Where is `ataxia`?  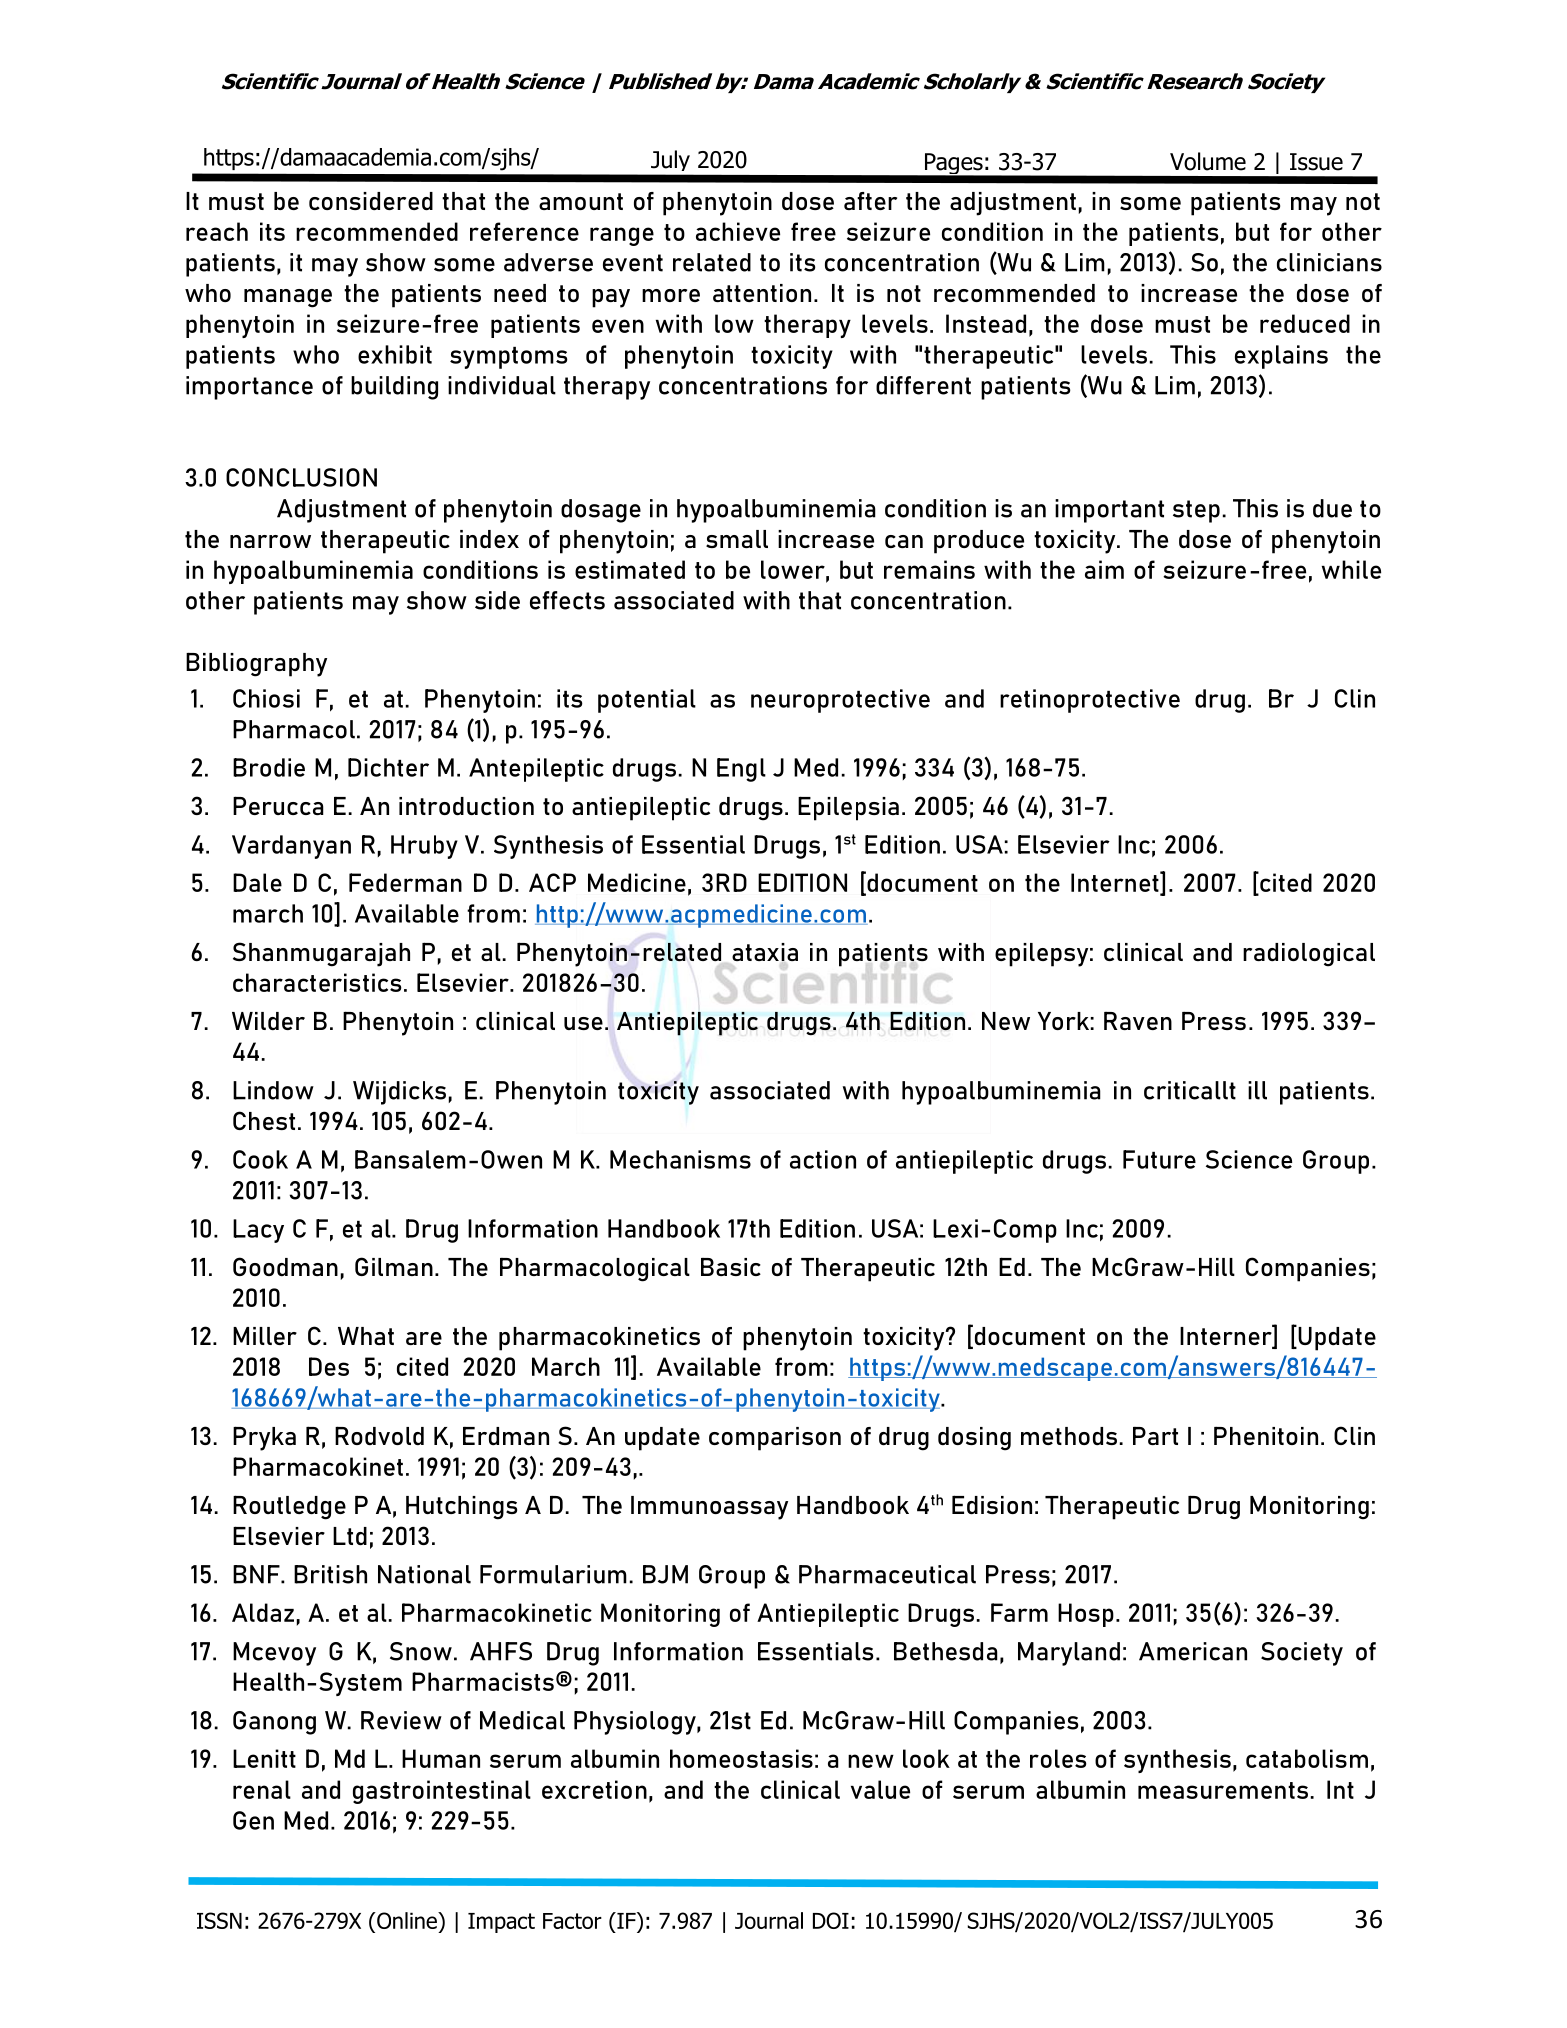 ataxia is located at coordinates (765, 952).
